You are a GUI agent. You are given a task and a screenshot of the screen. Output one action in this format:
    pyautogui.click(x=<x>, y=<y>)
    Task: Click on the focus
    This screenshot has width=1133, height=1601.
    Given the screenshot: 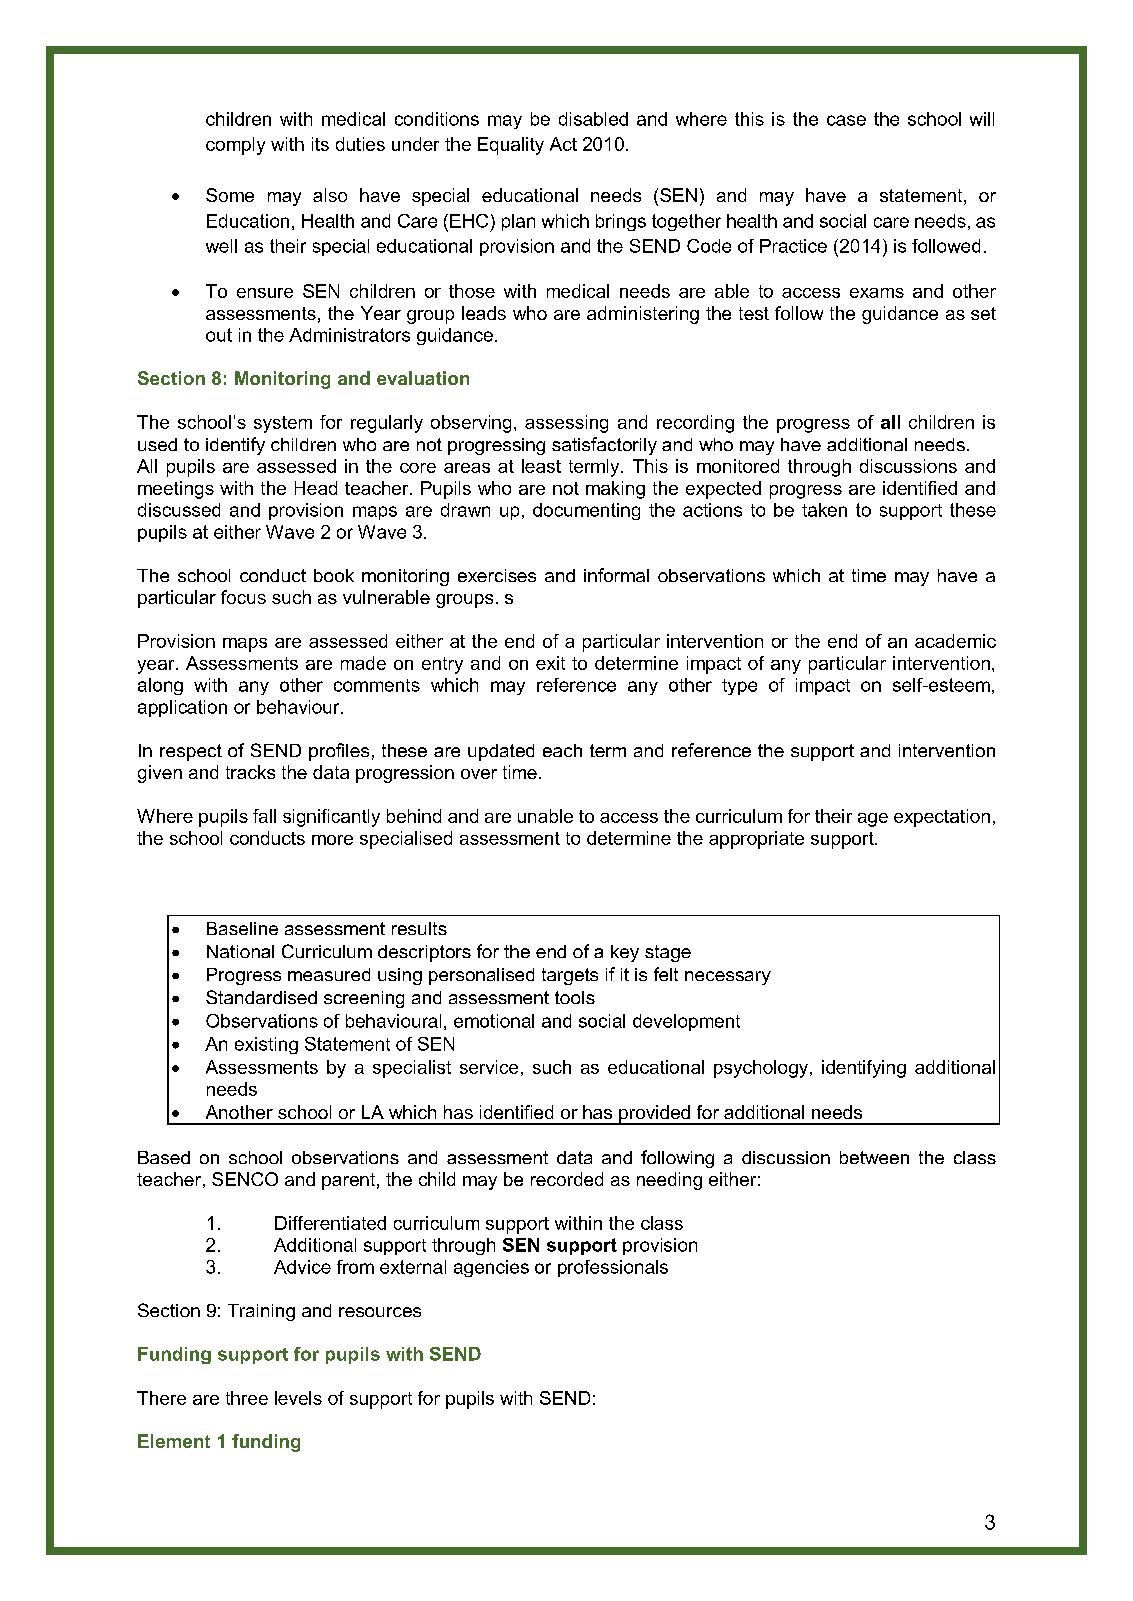 What is the action you would take?
    pyautogui.click(x=243, y=597)
